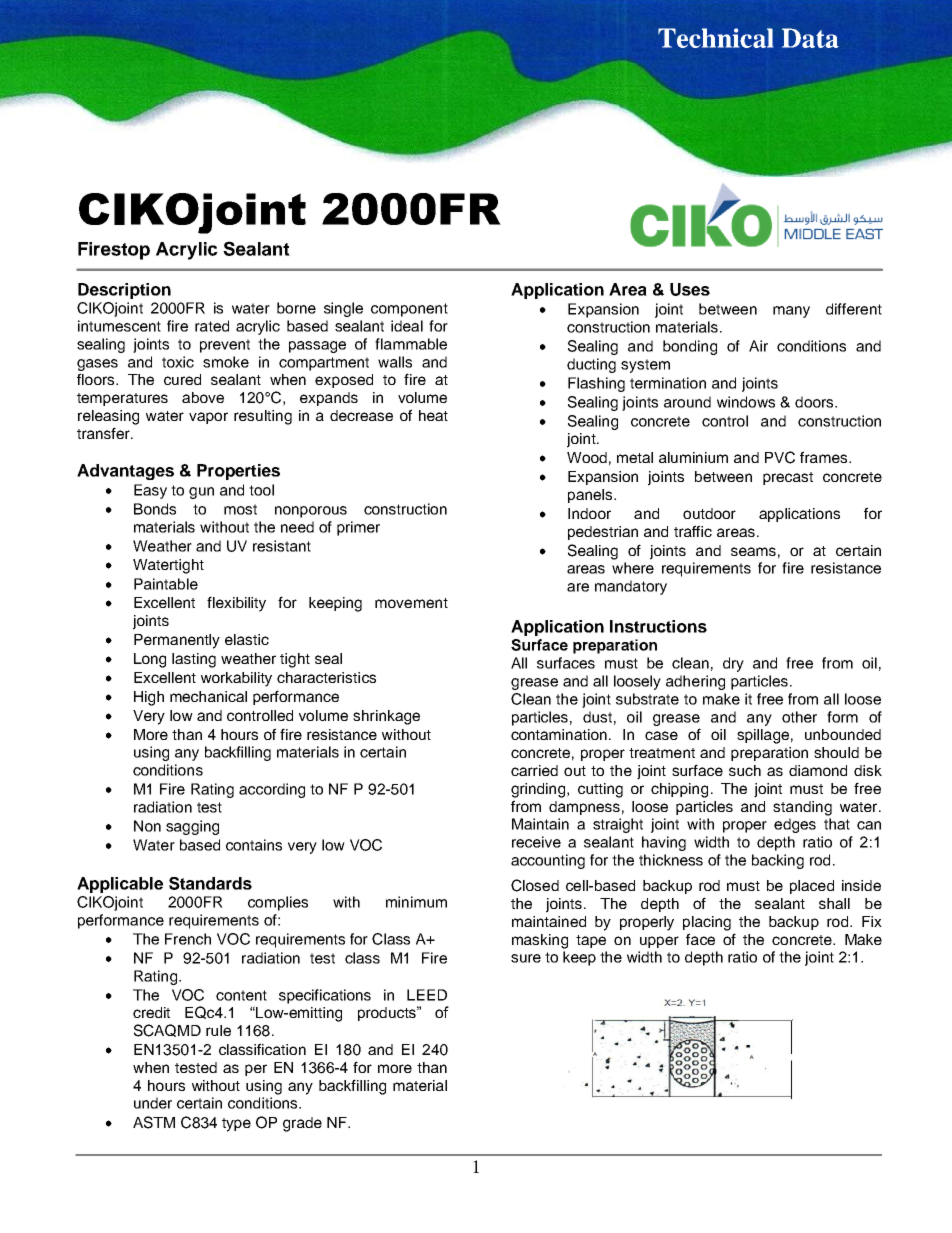 The height and width of the screenshot is (1233, 952). Describe the element at coordinates (745, 770) in the screenshot. I see `such` at that location.
